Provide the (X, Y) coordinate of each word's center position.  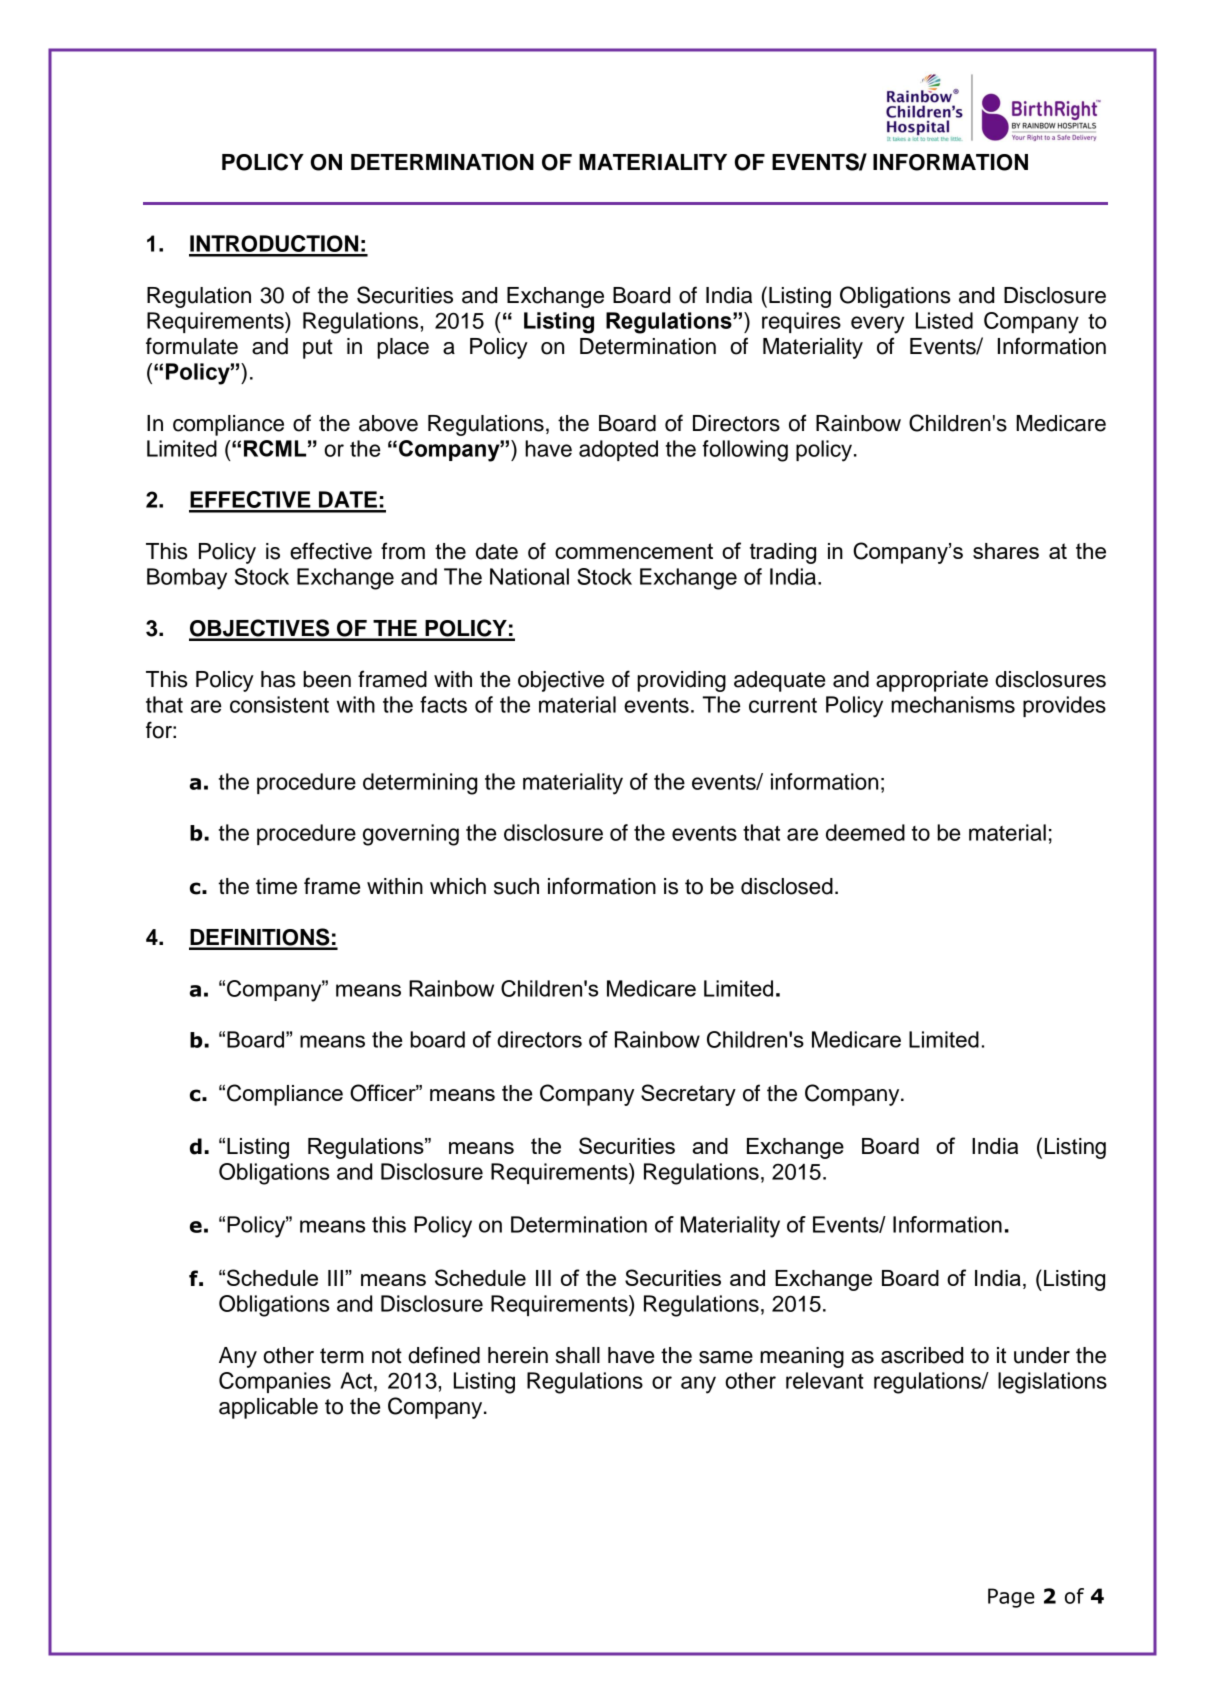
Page (1011, 1598)
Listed (944, 320)
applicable (268, 1408)
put (318, 349)
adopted (618, 450)
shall (578, 1355)
